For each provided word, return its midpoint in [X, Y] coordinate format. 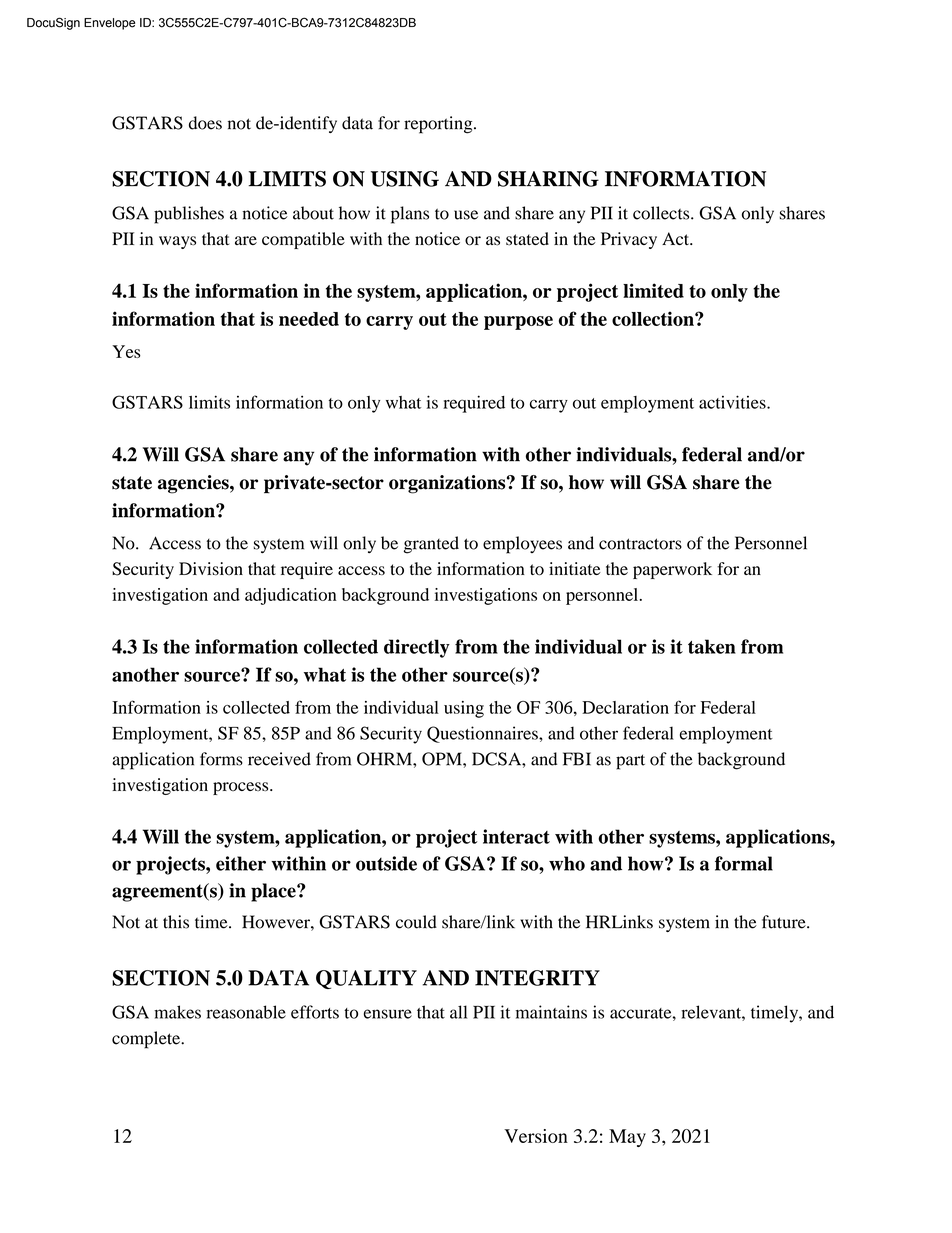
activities [733, 402]
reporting [439, 125]
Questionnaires [483, 734]
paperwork [672, 570]
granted [431, 545]
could [416, 922]
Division [211, 569]
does [205, 123]
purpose [518, 323]
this [176, 922]
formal [744, 863]
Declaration [625, 707]
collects [662, 213]
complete [147, 1040]
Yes [126, 351]
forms [221, 759]
